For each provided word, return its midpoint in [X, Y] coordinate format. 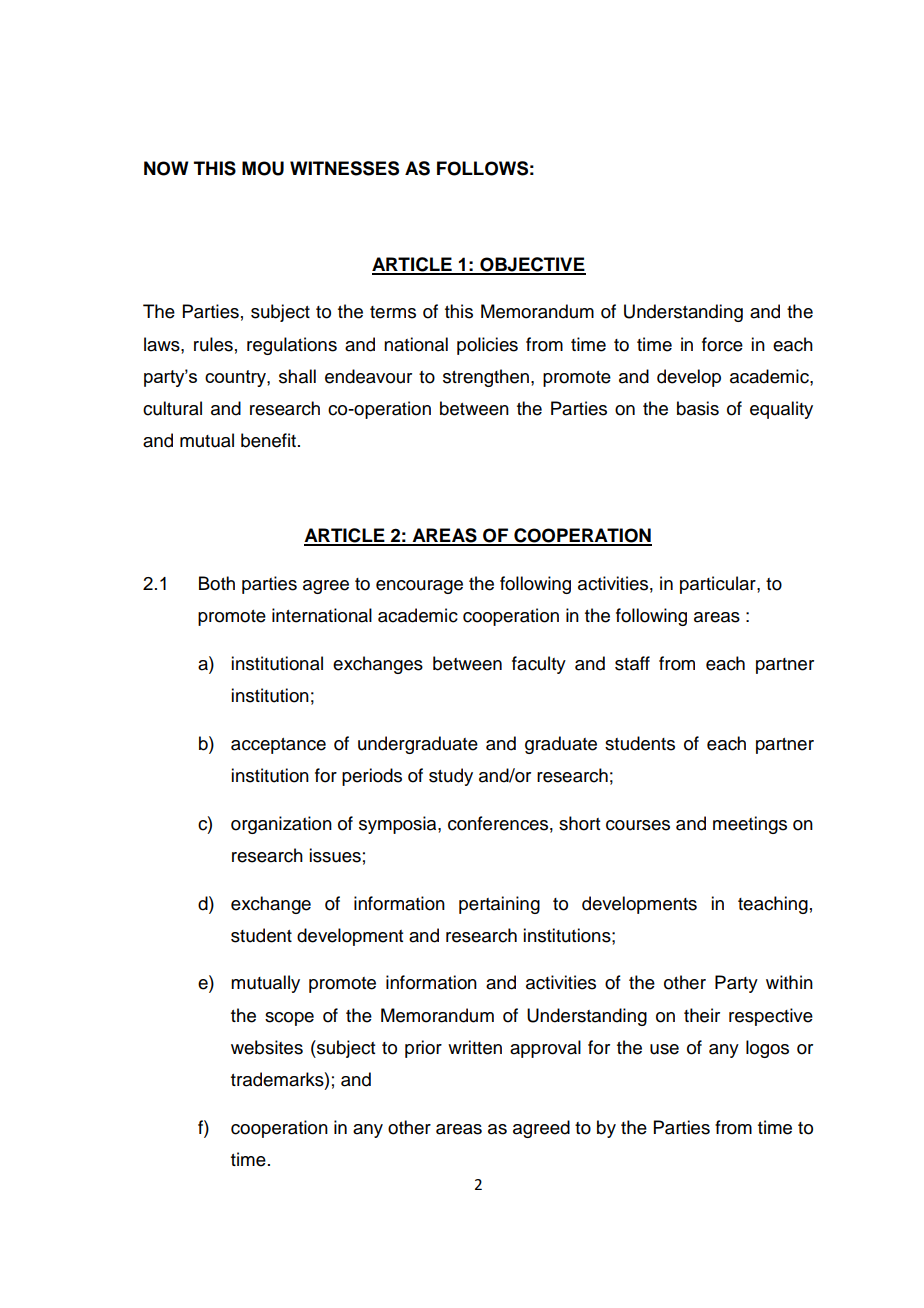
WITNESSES [344, 168]
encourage [419, 587]
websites [267, 1047]
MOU [263, 168]
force [722, 344]
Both [217, 583]
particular [719, 585]
